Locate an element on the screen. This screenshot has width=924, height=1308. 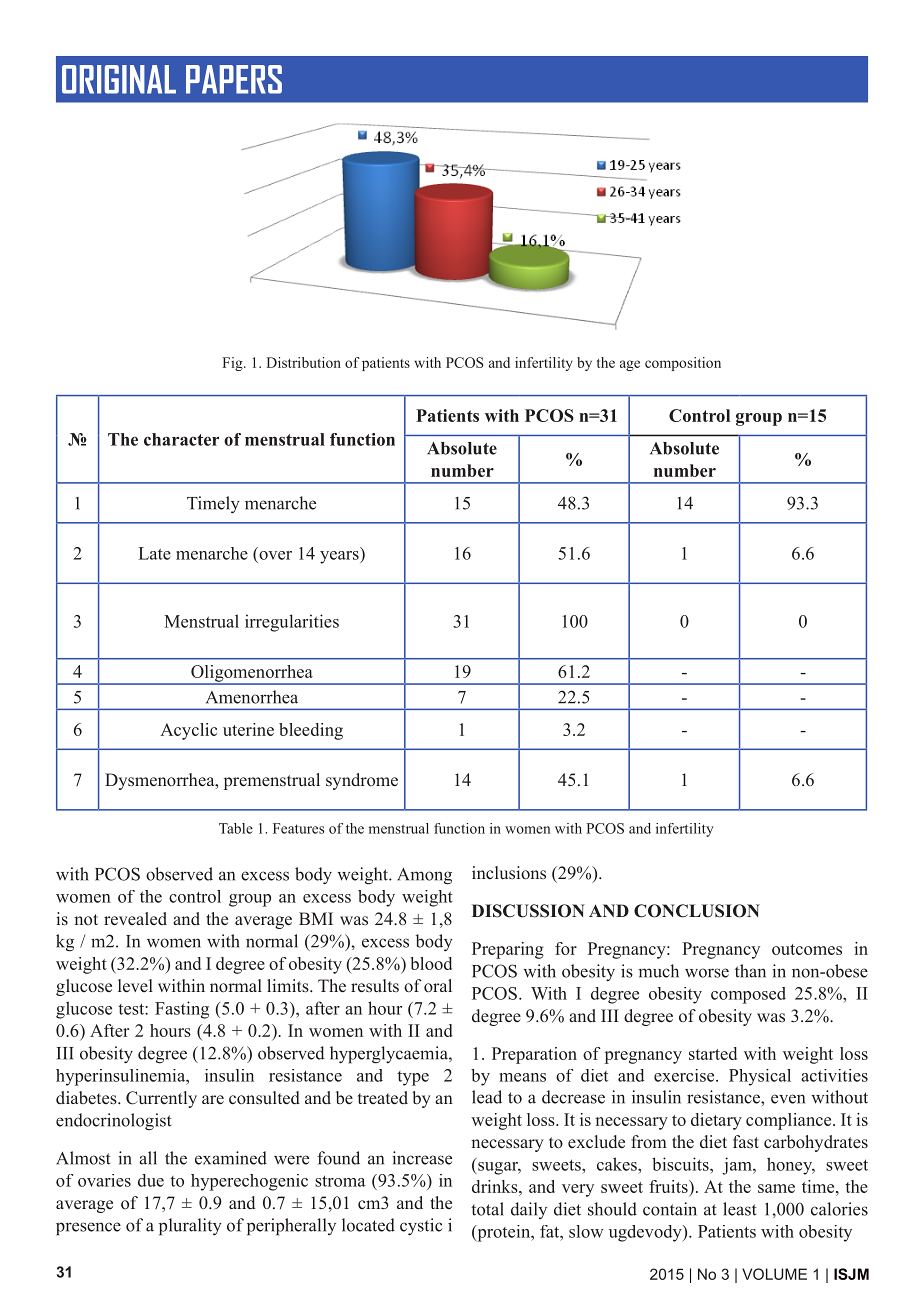
PAPERS is located at coordinates (234, 79).
